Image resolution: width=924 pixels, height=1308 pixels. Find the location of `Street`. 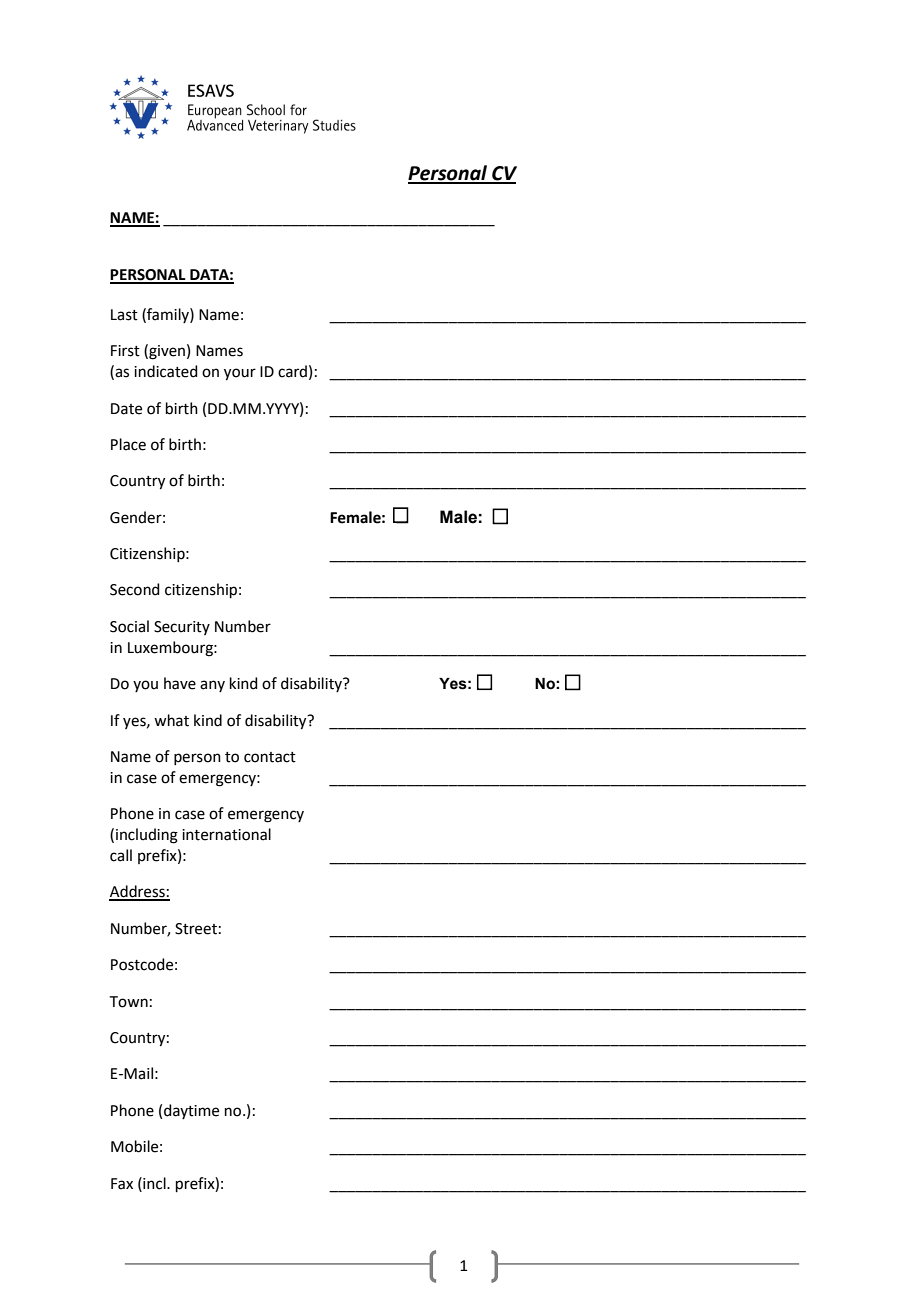

Street is located at coordinates (196, 929).
